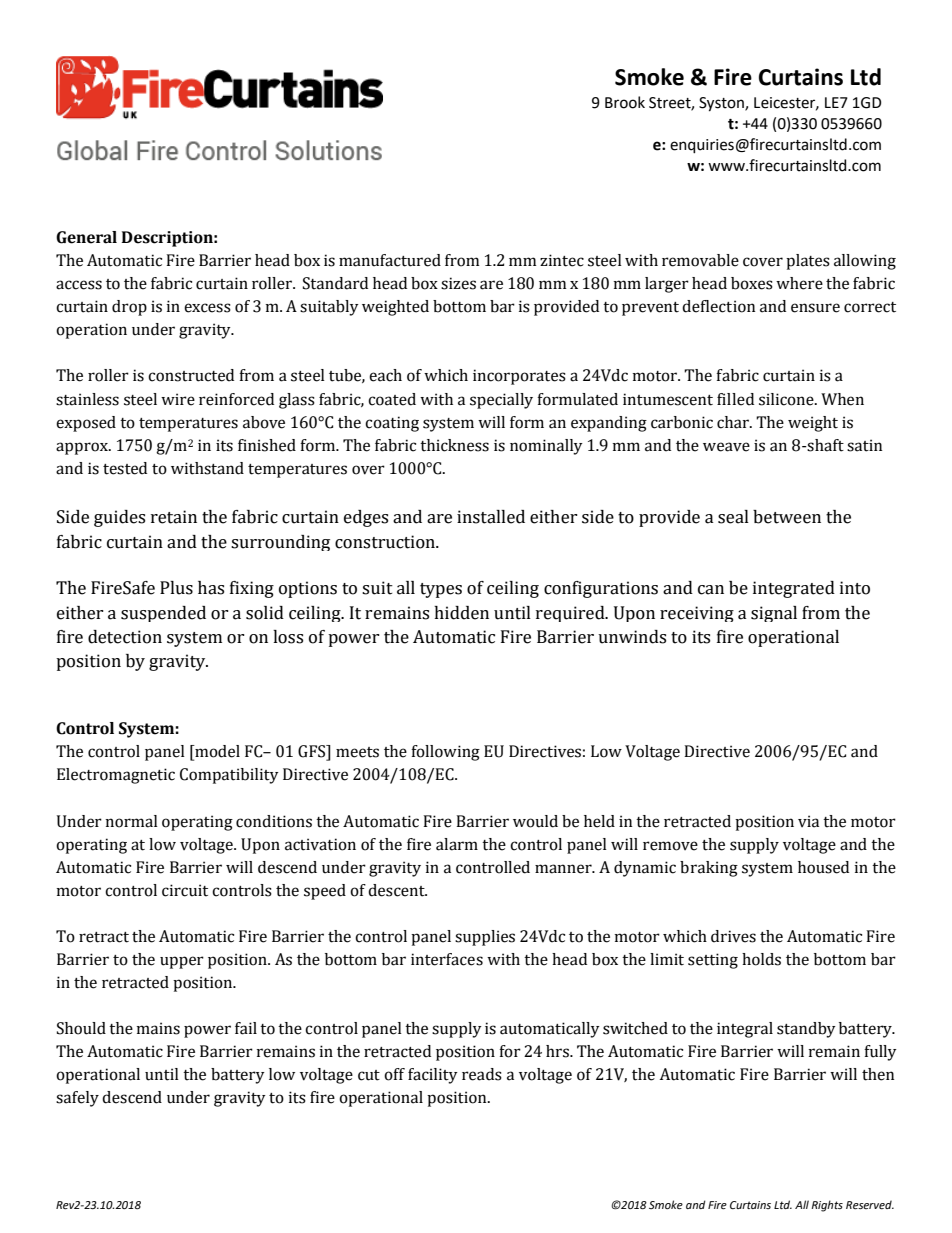 Image resolution: width=952 pixels, height=1233 pixels. Describe the element at coordinates (774, 614) in the image. I see `signal` at that location.
